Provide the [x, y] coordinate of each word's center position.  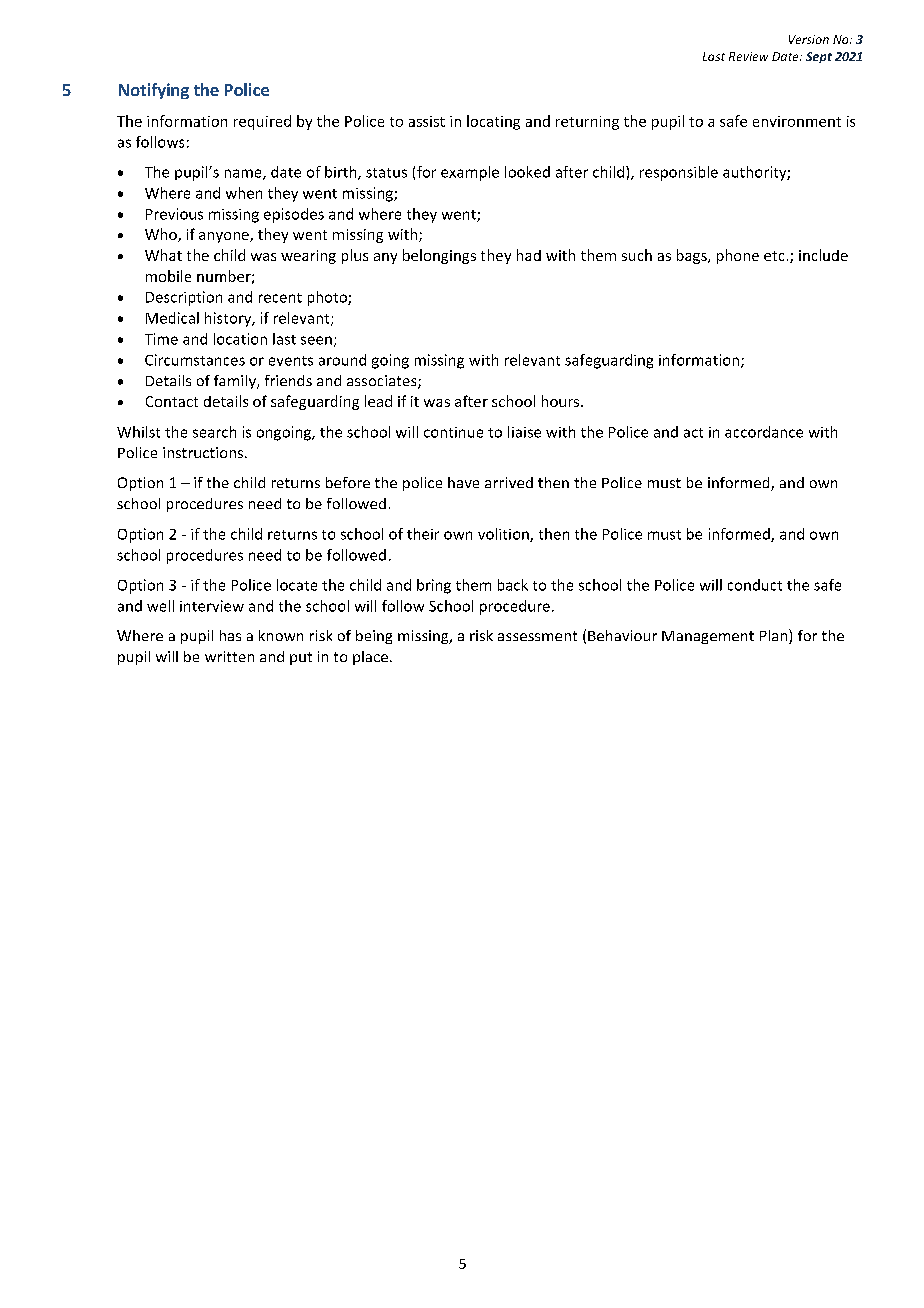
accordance [764, 432]
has [230, 635]
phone [738, 256]
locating [493, 122]
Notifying [154, 91]
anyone [225, 237]
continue [453, 432]
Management [708, 637]
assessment [537, 636]
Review [748, 56]
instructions [204, 452]
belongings [439, 256]
